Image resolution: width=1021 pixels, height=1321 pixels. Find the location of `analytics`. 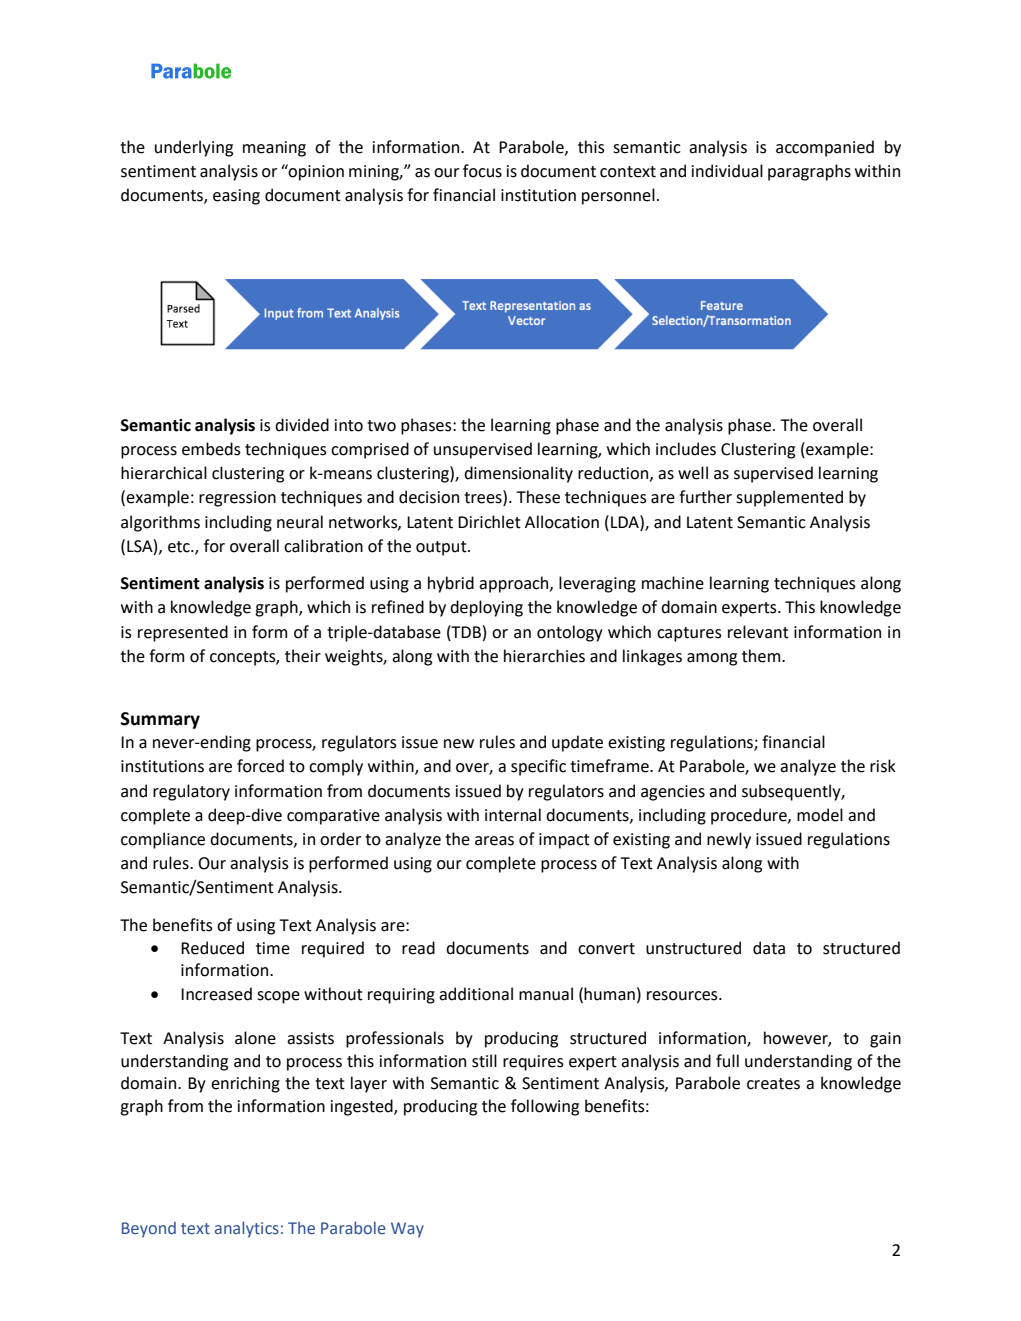

analytics is located at coordinates (247, 1229).
